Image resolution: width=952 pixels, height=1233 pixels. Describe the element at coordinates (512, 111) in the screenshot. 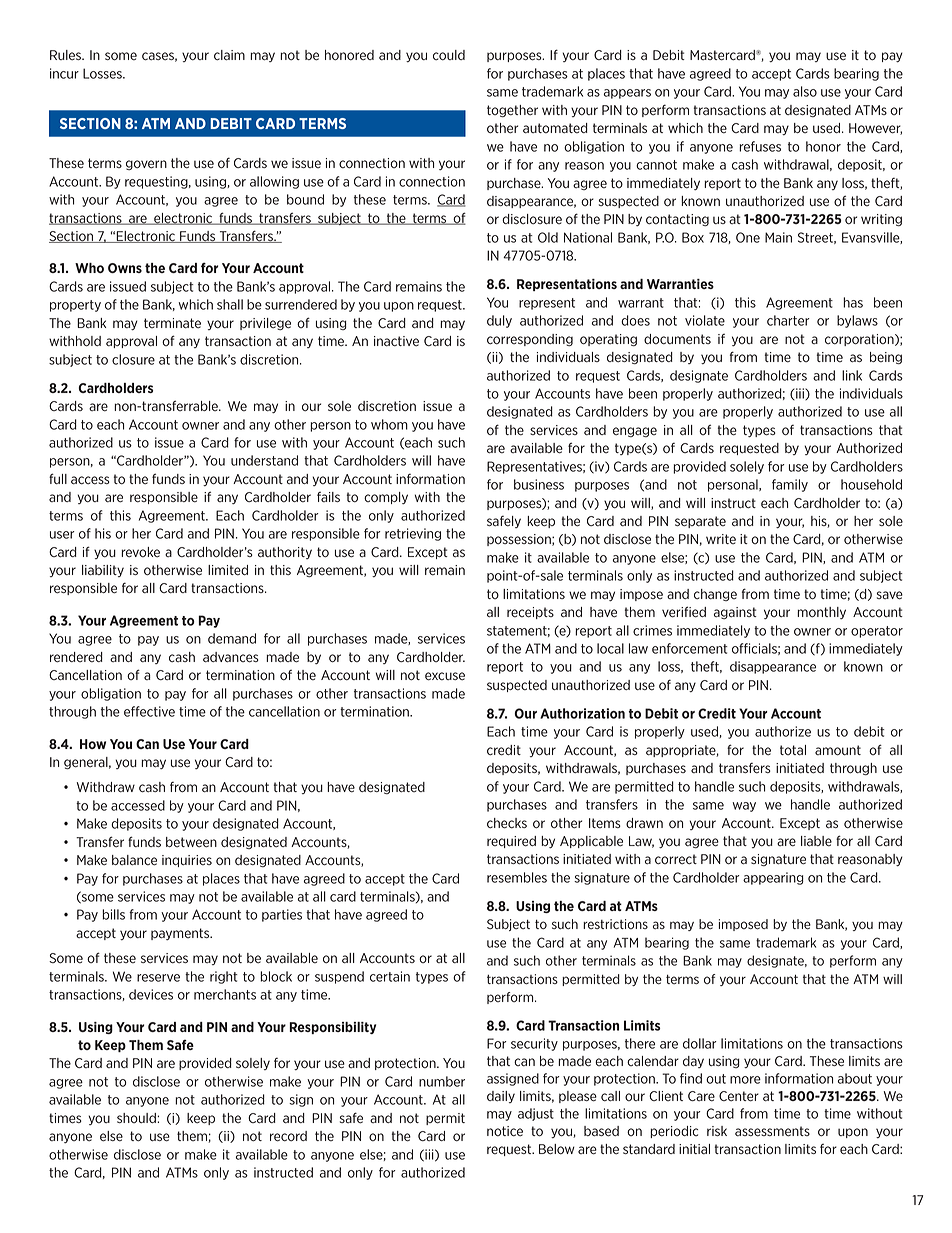

I see `together` at that location.
